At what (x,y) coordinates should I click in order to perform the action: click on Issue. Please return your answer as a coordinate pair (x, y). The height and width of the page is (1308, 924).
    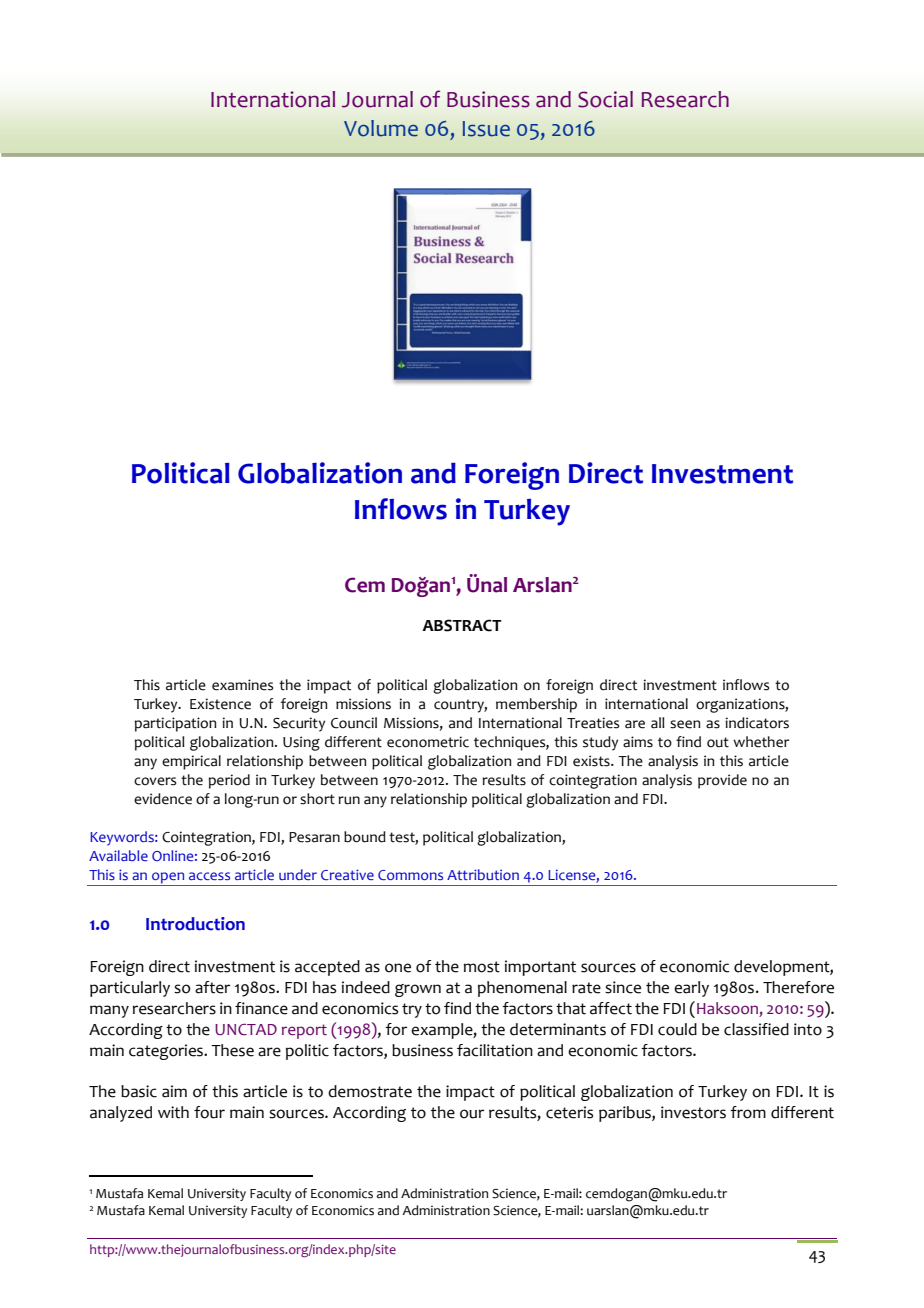
    Looking at the image, I should click on (486, 129).
